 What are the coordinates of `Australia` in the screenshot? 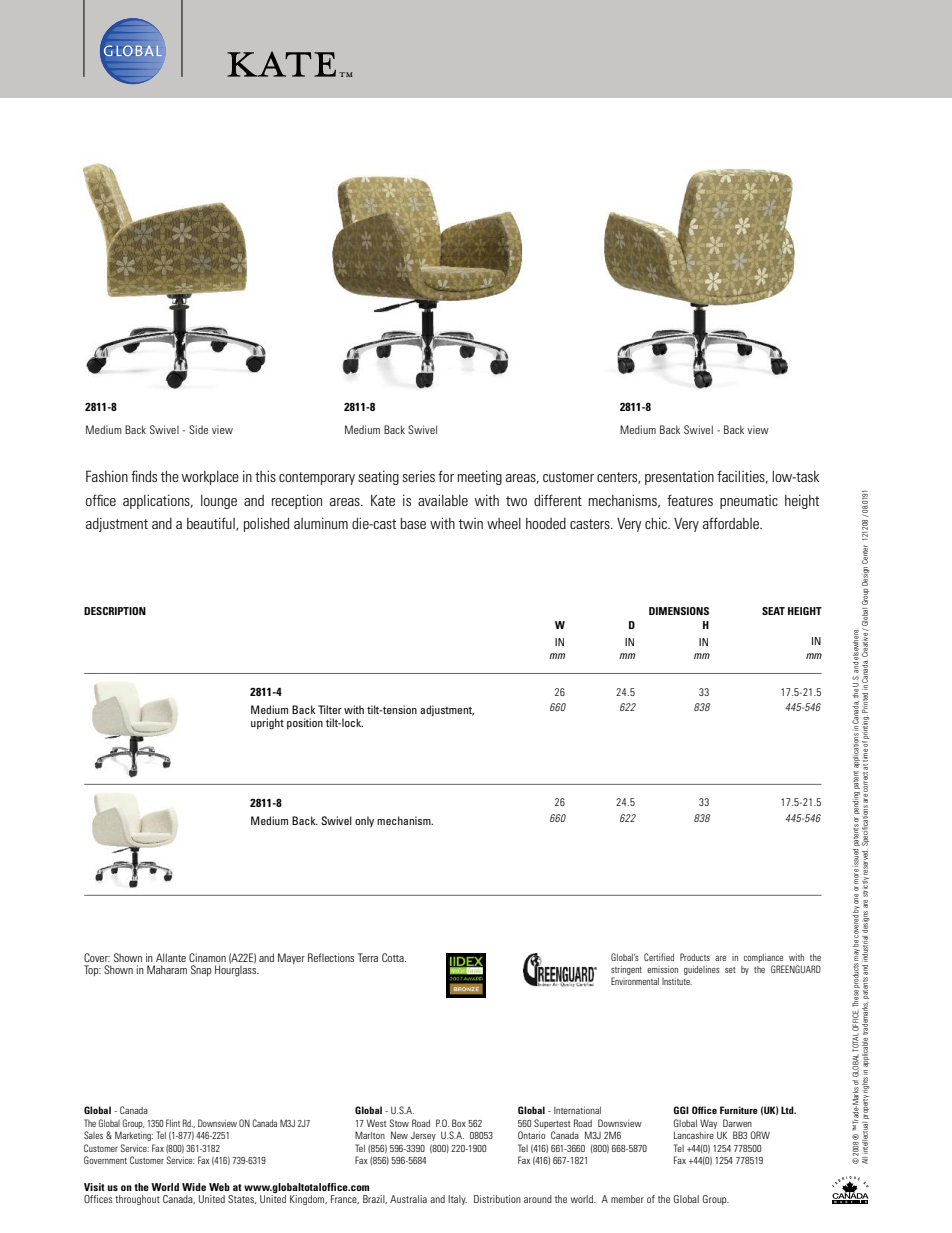 It's located at (408, 1199).
